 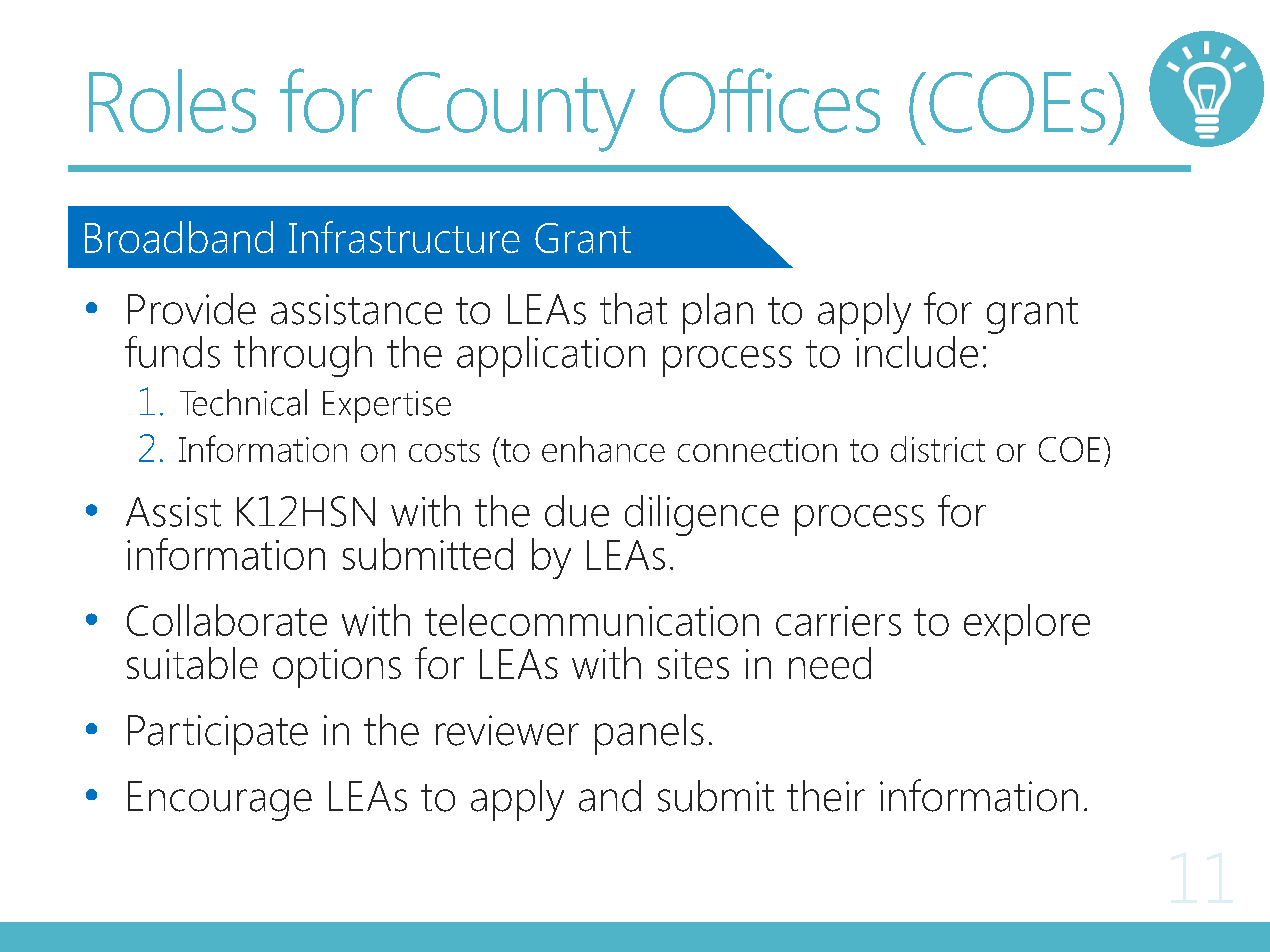 I want to click on Technical, so click(x=243, y=402).
